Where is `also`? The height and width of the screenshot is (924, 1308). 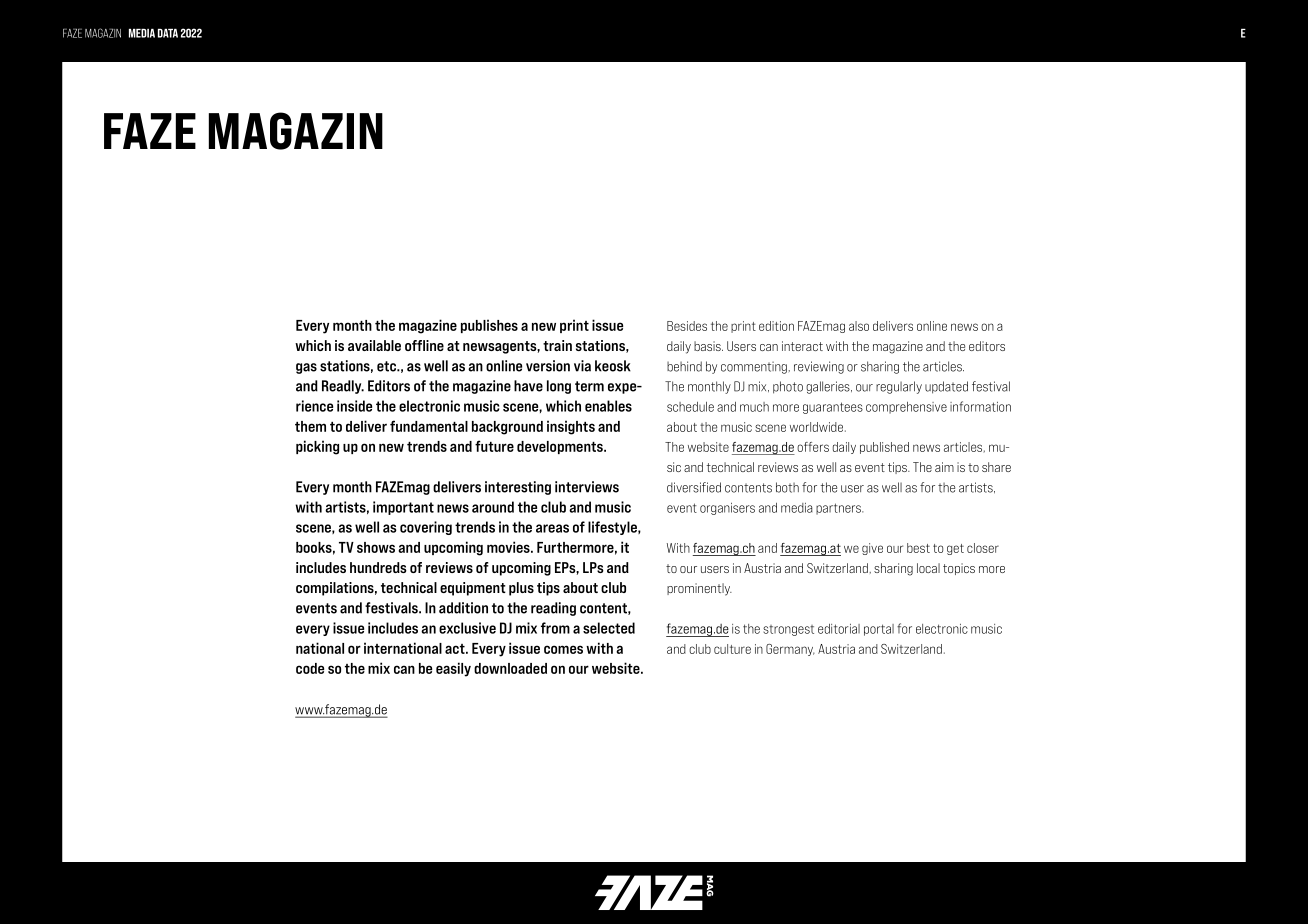
also is located at coordinates (859, 326).
